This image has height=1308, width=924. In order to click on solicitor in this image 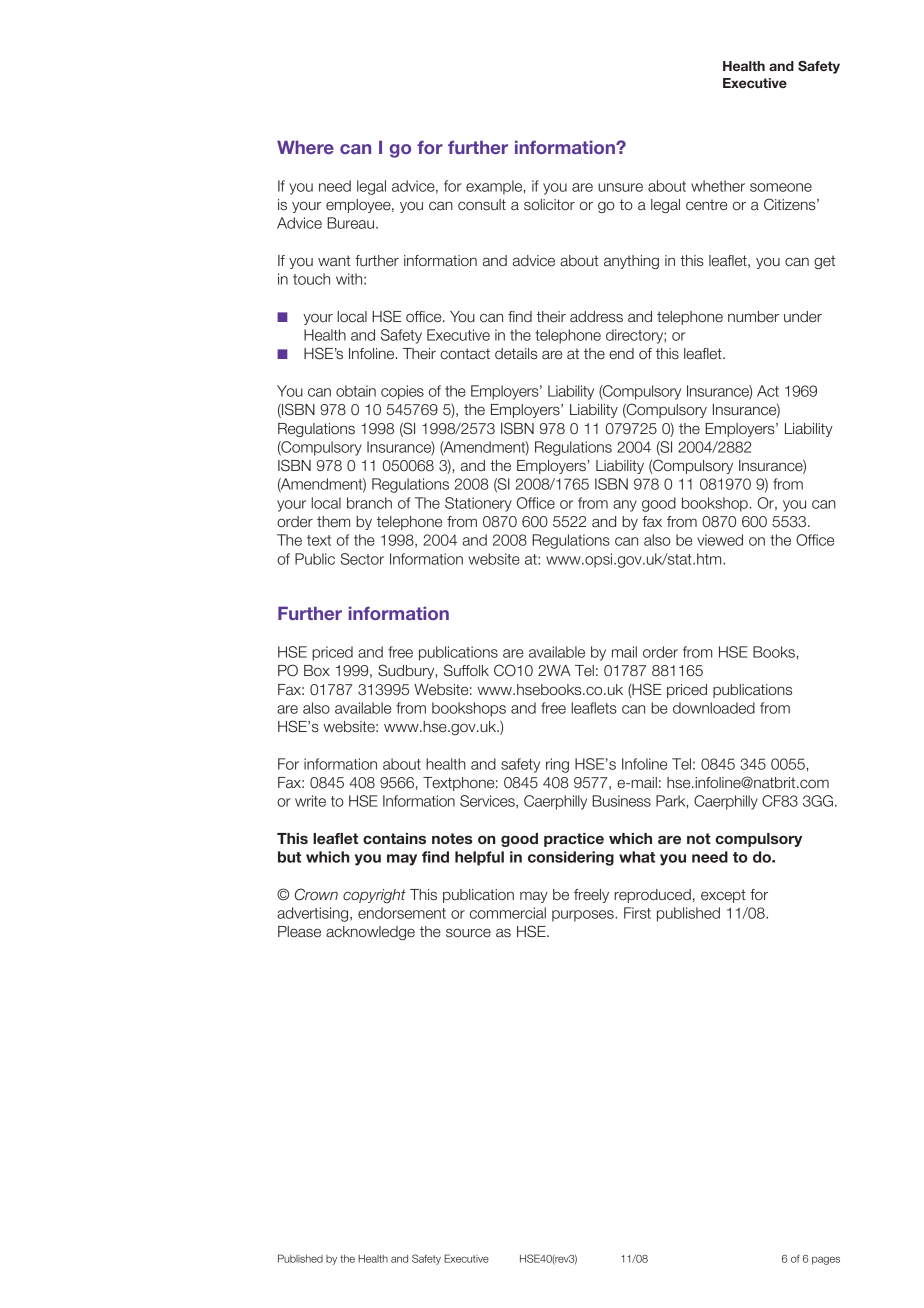, I will do `click(549, 205)`.
